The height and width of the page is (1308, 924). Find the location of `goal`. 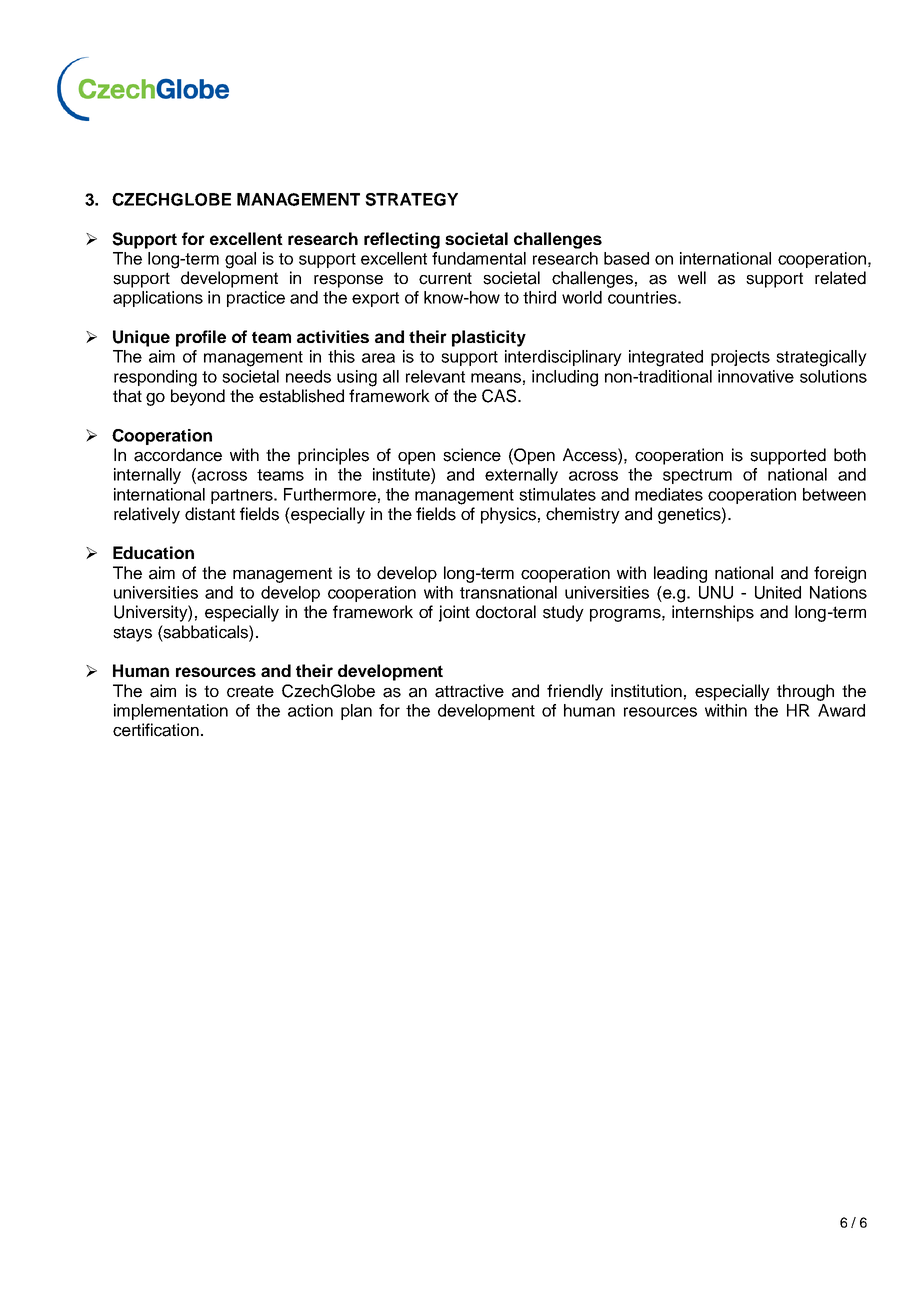

goal is located at coordinates (240, 260).
